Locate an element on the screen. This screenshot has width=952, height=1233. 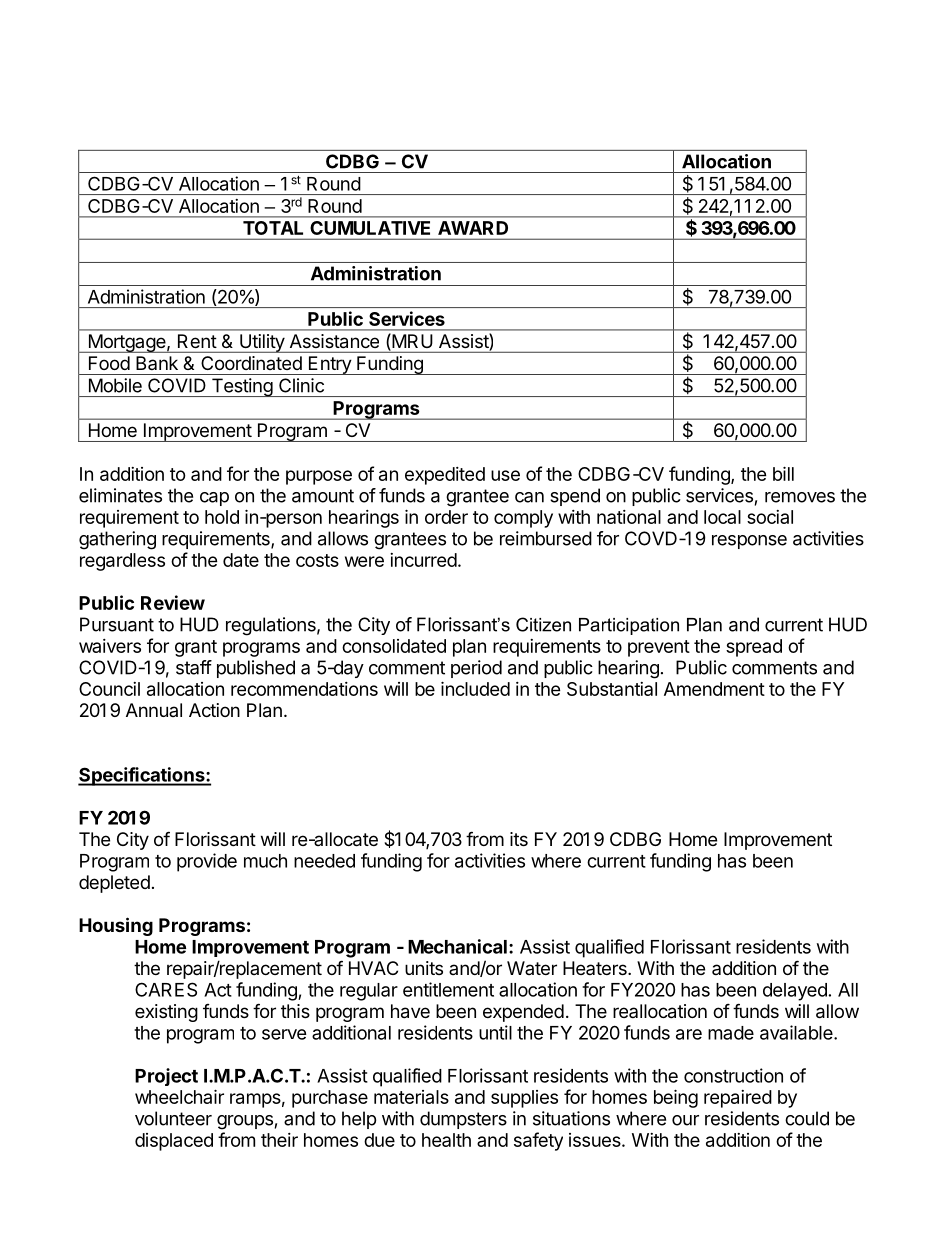
AWARD is located at coordinates (473, 228).
